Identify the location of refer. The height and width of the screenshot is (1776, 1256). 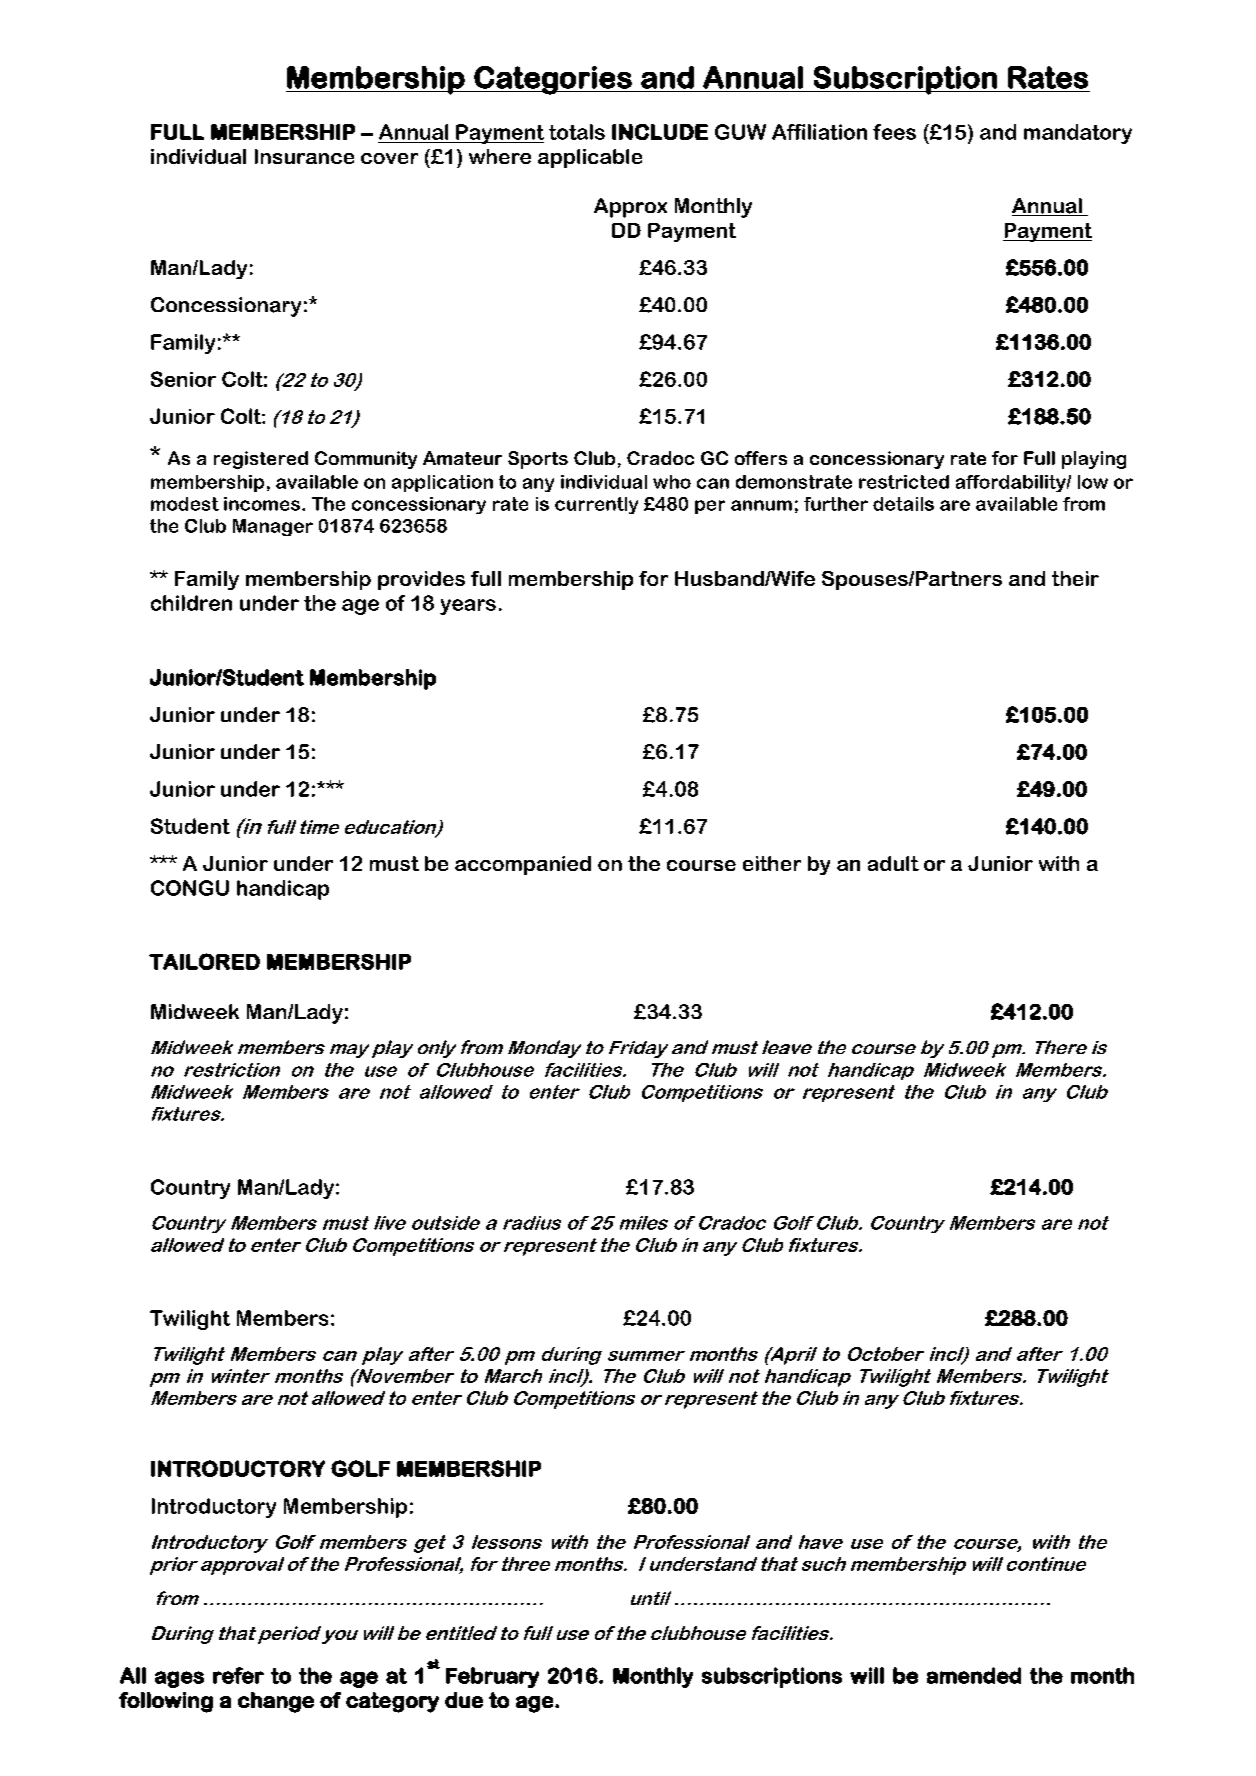
(238, 1675).
